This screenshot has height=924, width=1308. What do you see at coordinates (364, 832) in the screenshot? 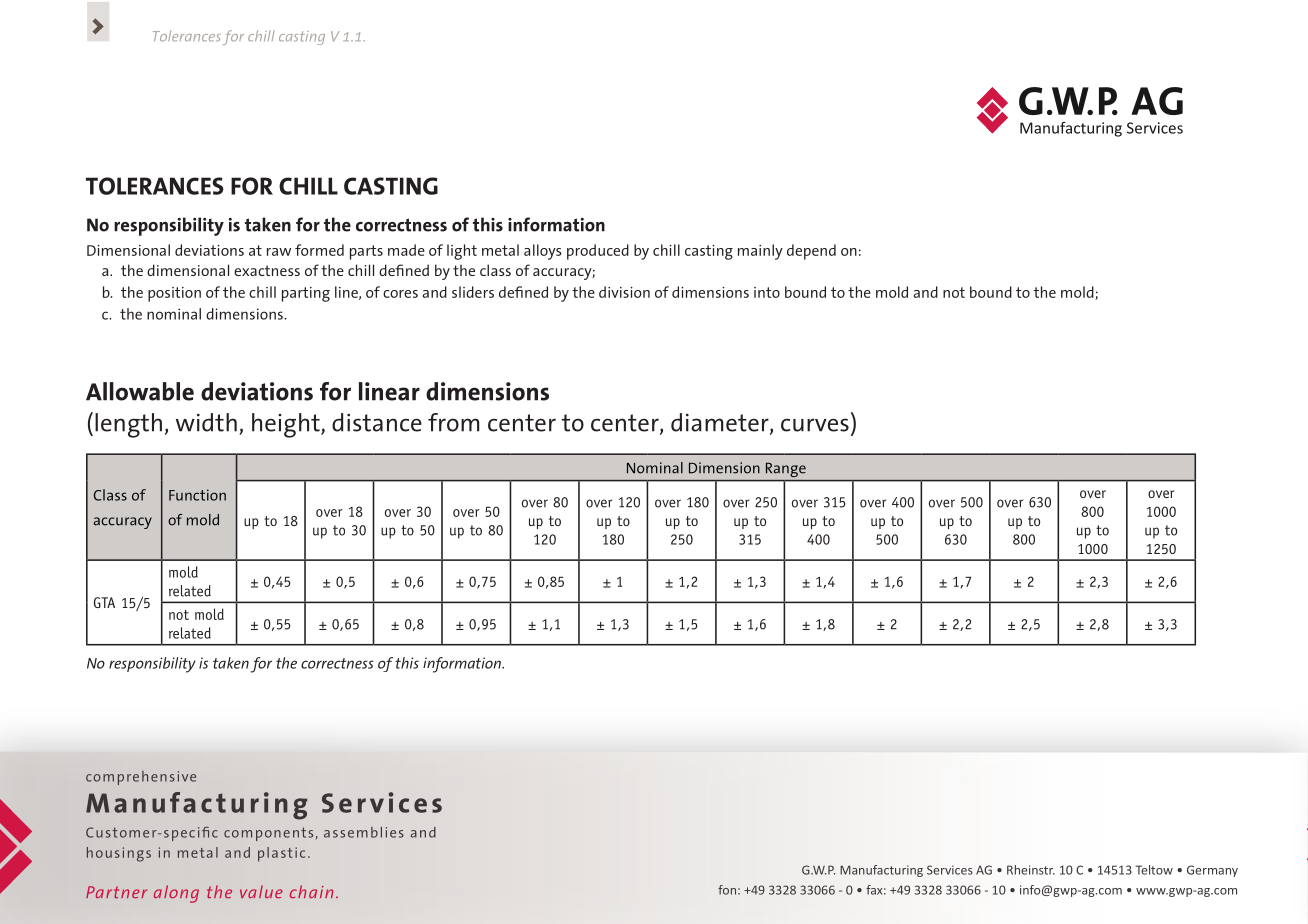
I see `assemblies` at bounding box center [364, 832].
